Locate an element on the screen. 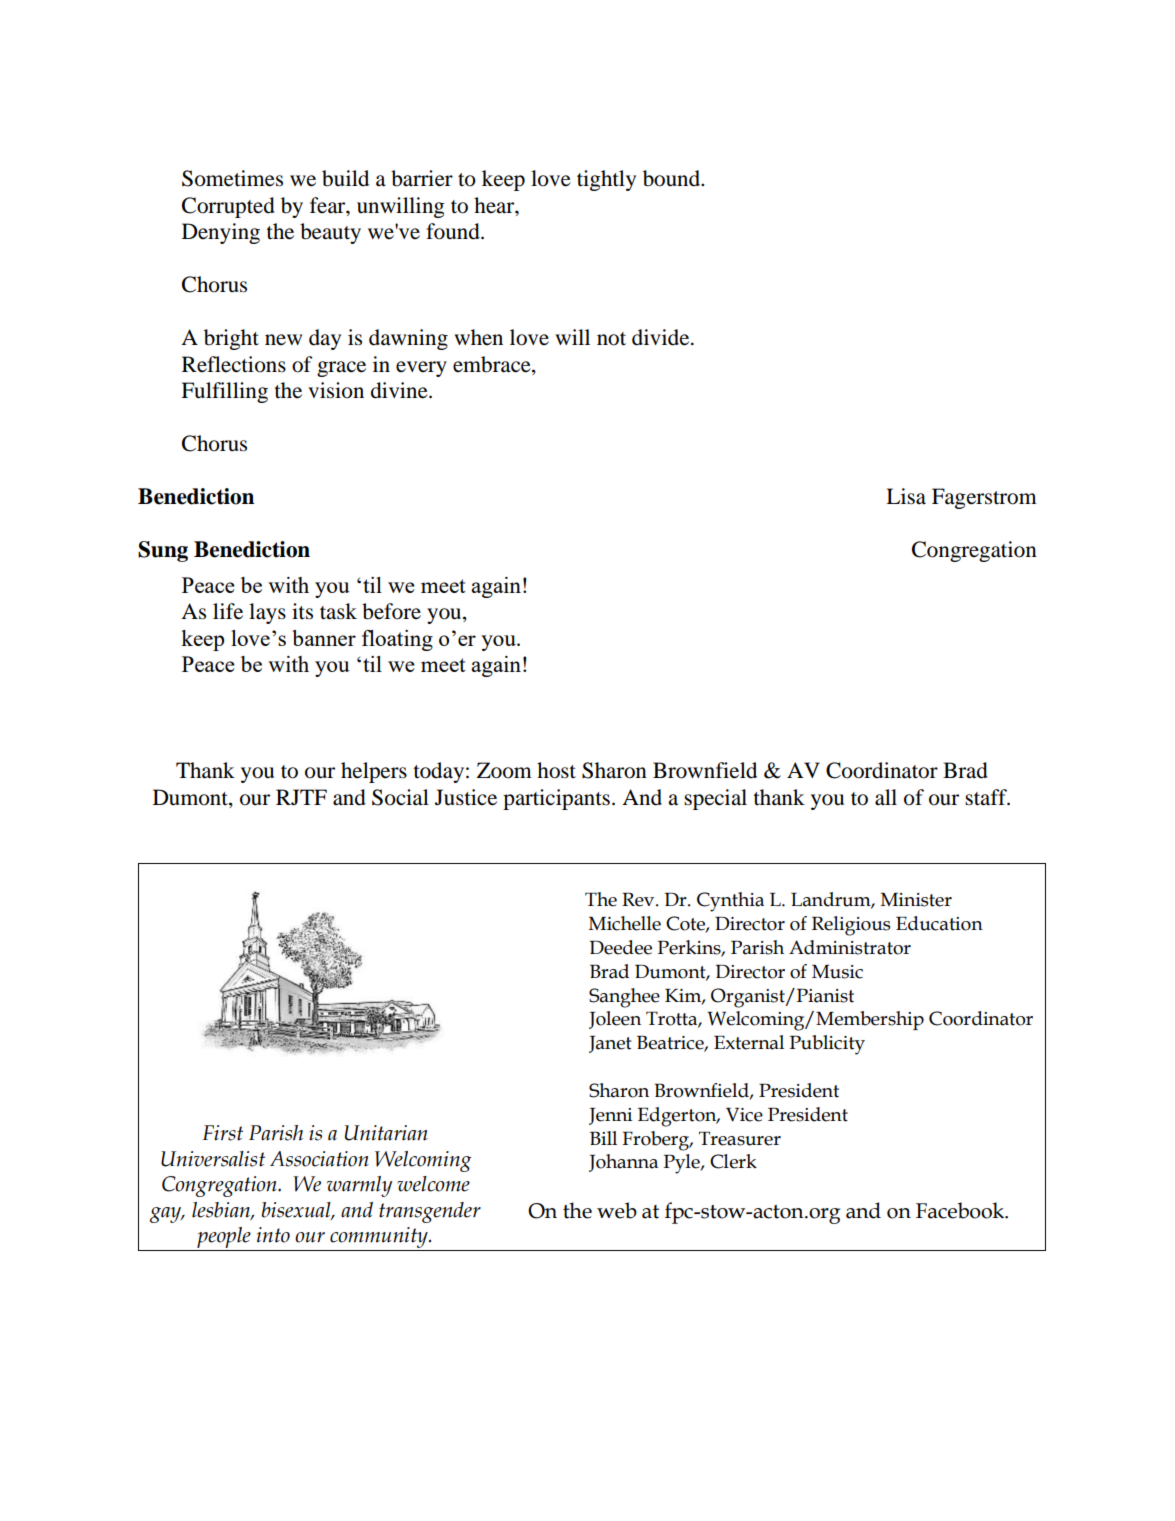 The width and height of the screenshot is (1175, 1521). all is located at coordinates (886, 797).
